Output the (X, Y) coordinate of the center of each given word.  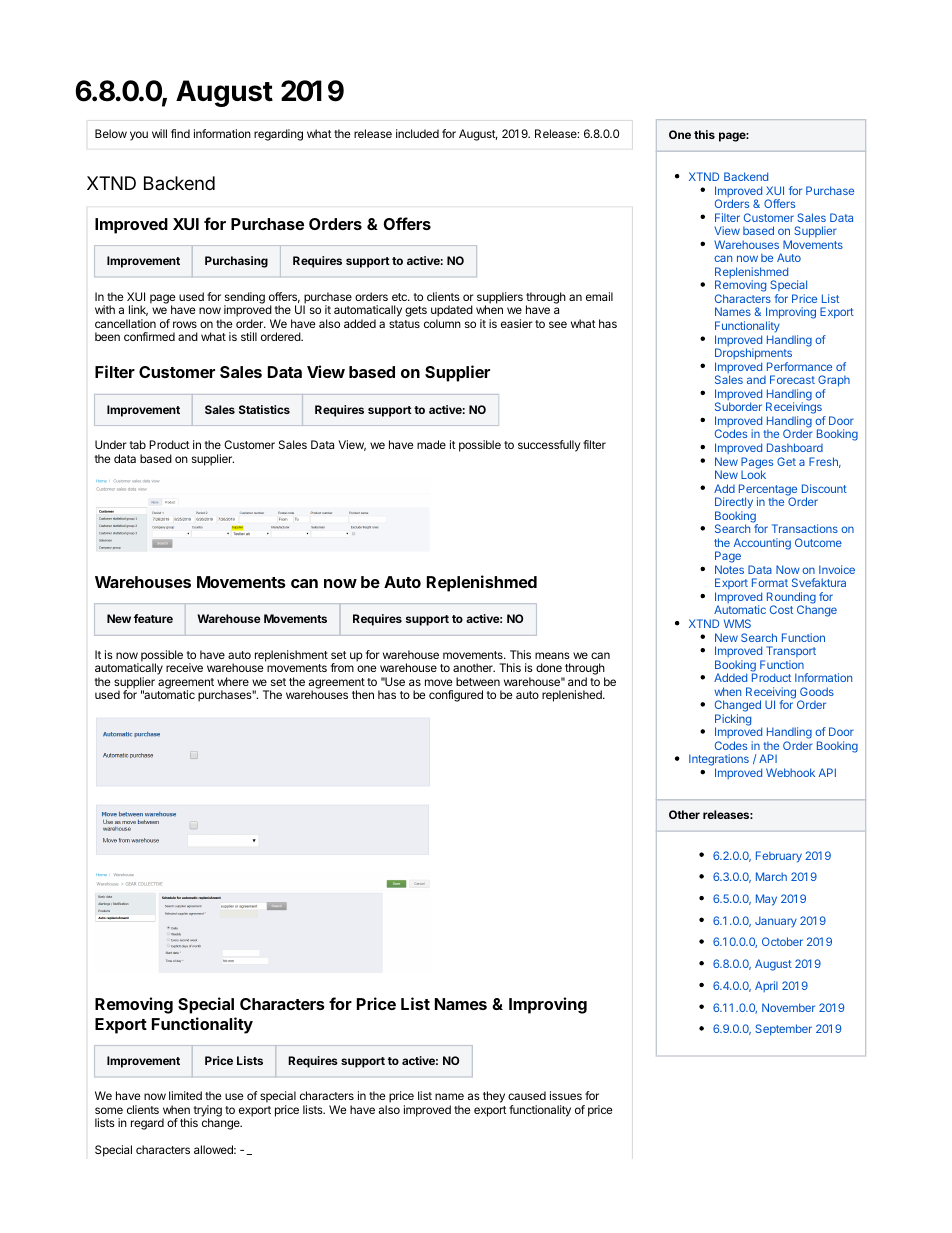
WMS (737, 623)
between (478, 681)
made (431, 444)
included (417, 133)
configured (456, 696)
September (783, 1030)
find (180, 133)
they (494, 1097)
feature (153, 618)
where (233, 681)
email (599, 296)
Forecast (792, 379)
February (779, 857)
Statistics (264, 409)
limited (185, 1095)
